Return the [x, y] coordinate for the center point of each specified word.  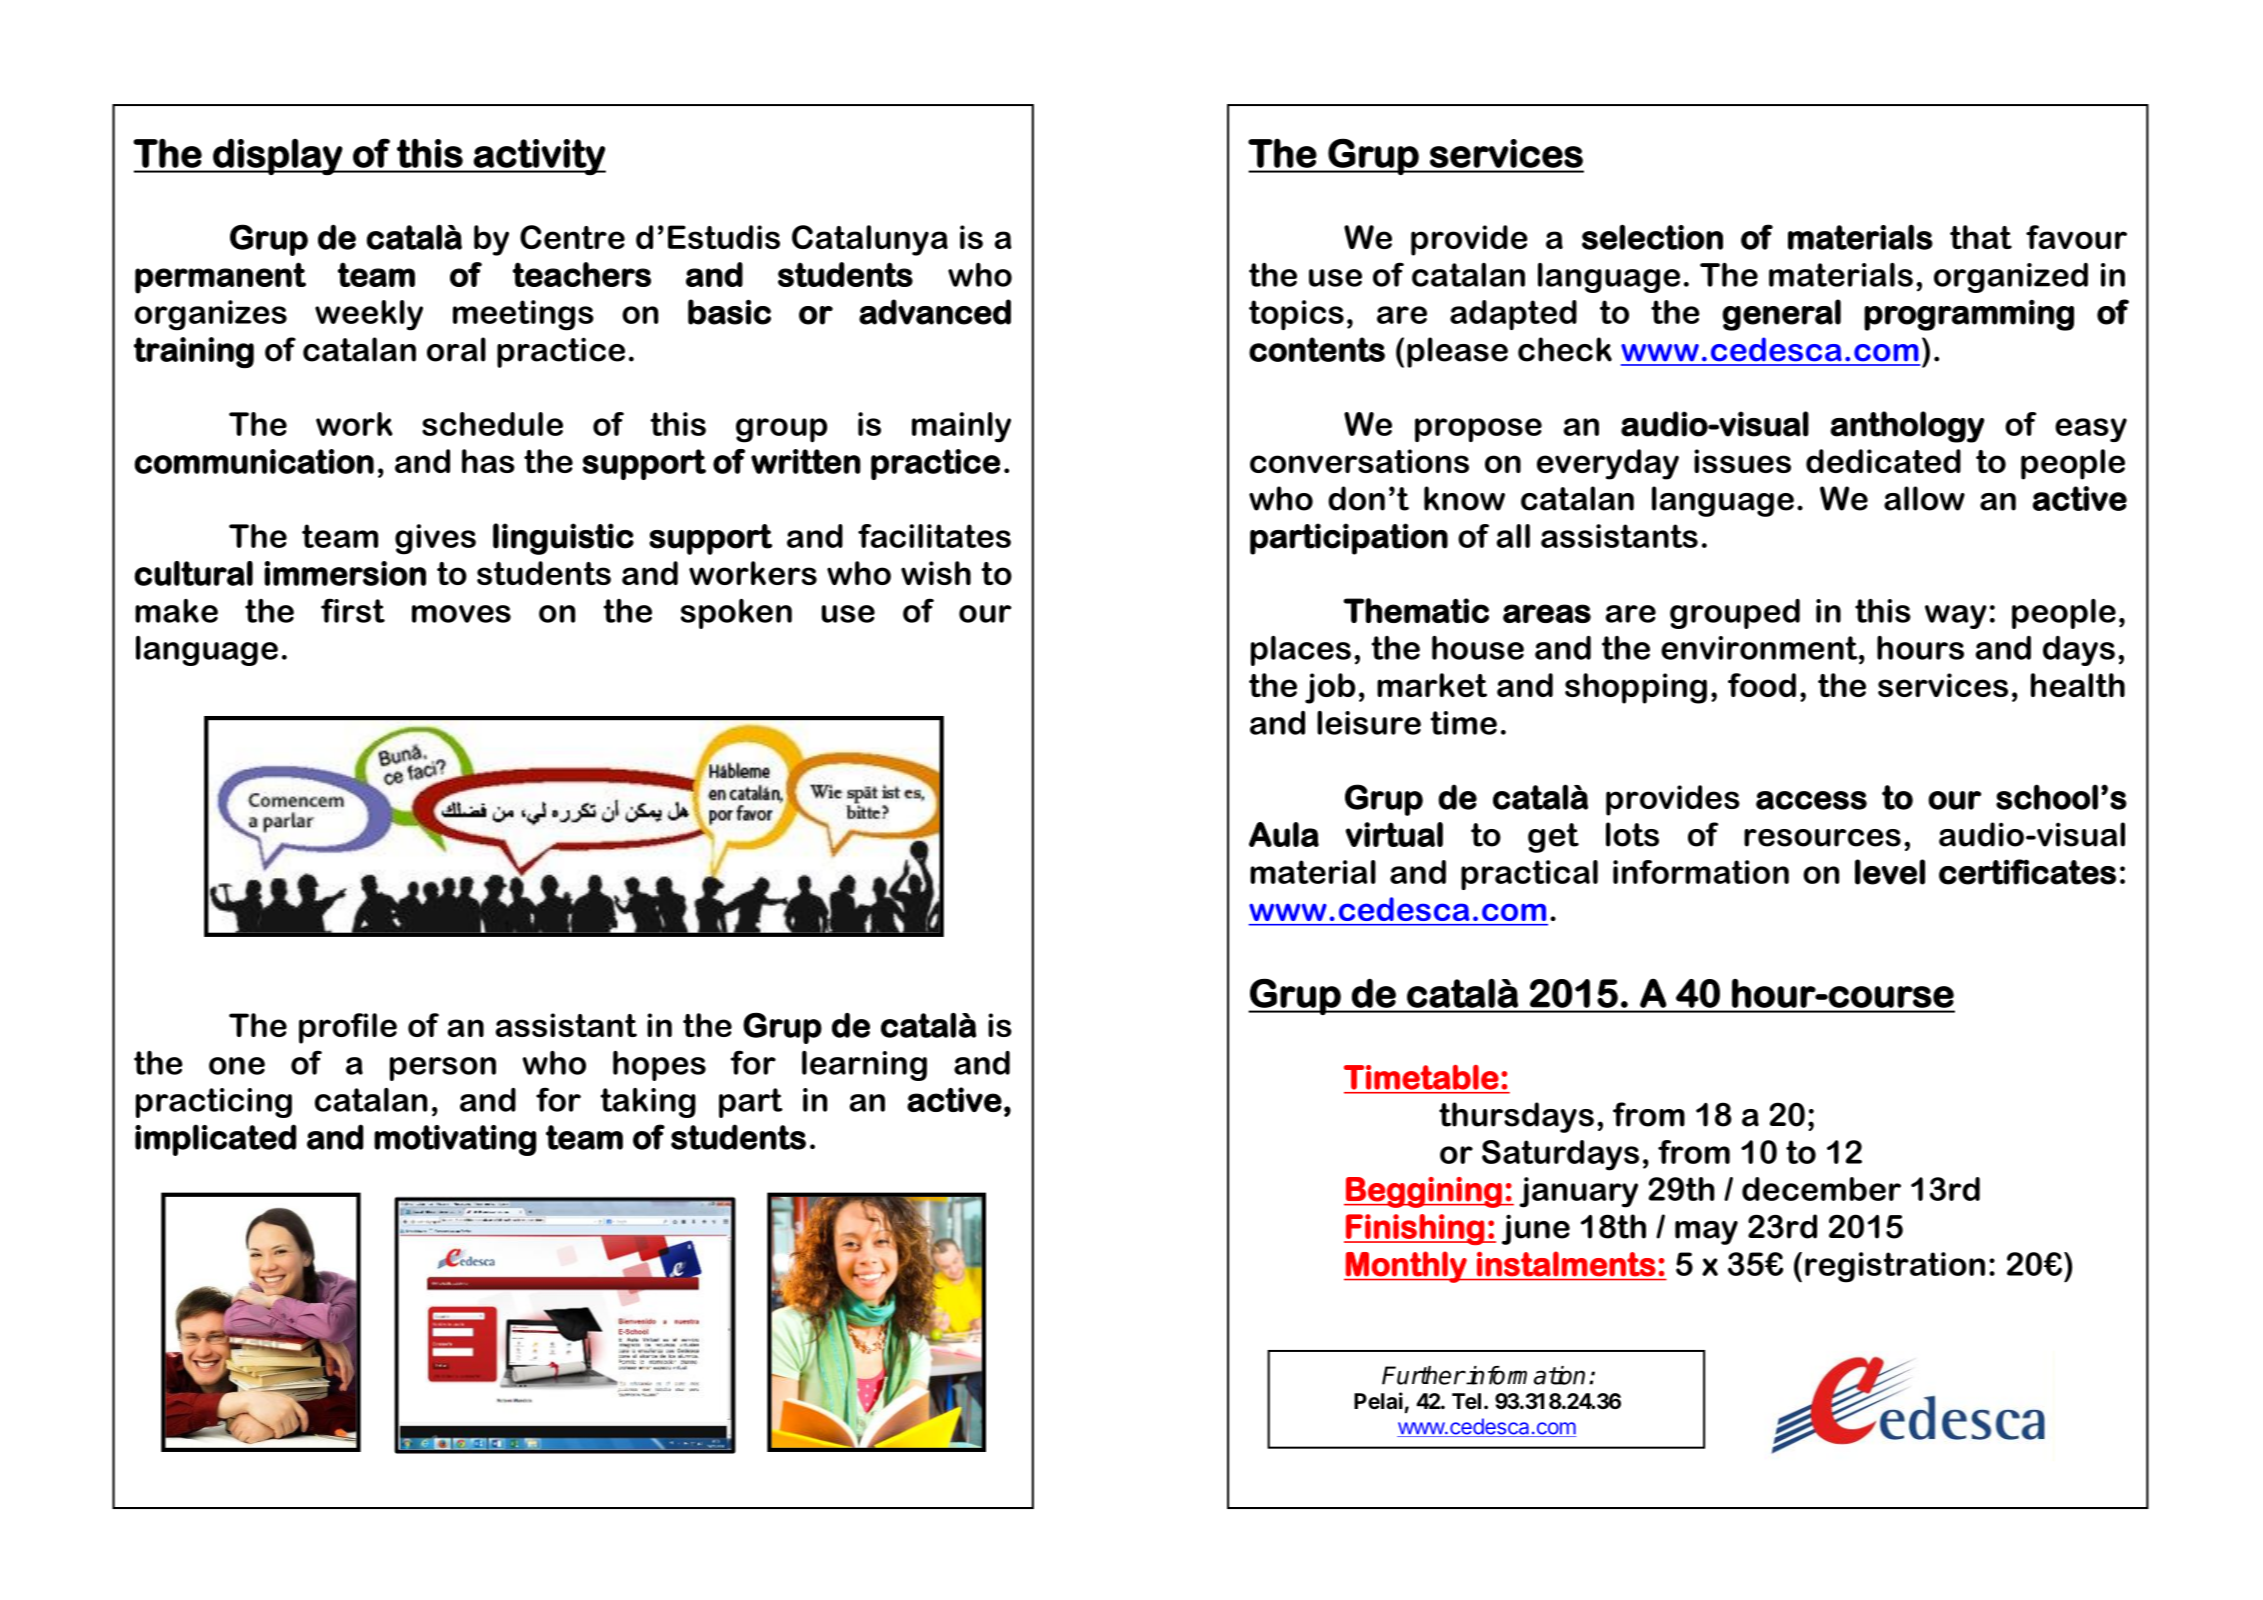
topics [1296, 315]
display [277, 156]
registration [1895, 1267]
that [1981, 237]
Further [1423, 1375]
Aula [1284, 834]
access [1811, 800]
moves [461, 614]
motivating [455, 1140]
